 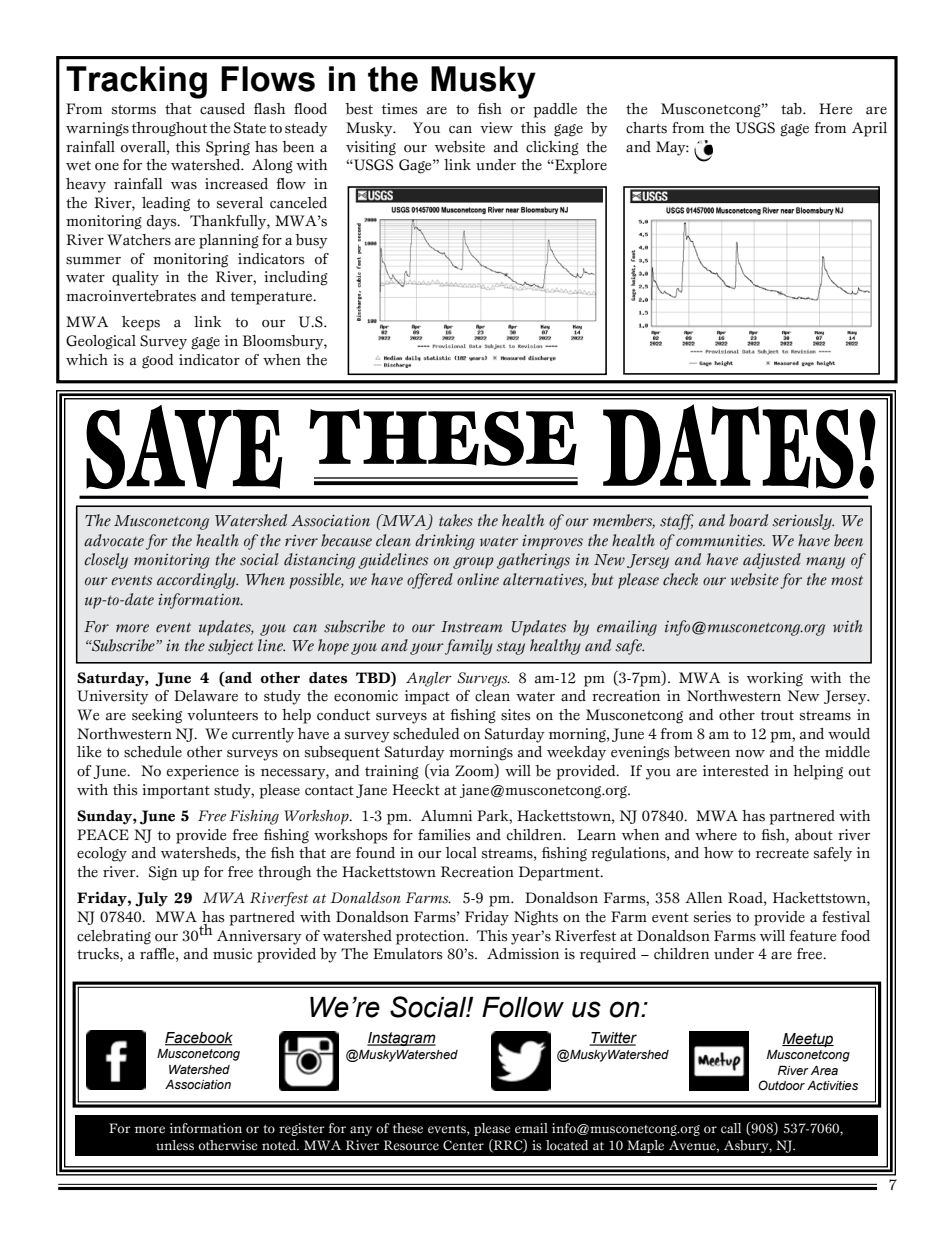 I want to click on view, so click(x=496, y=128).
